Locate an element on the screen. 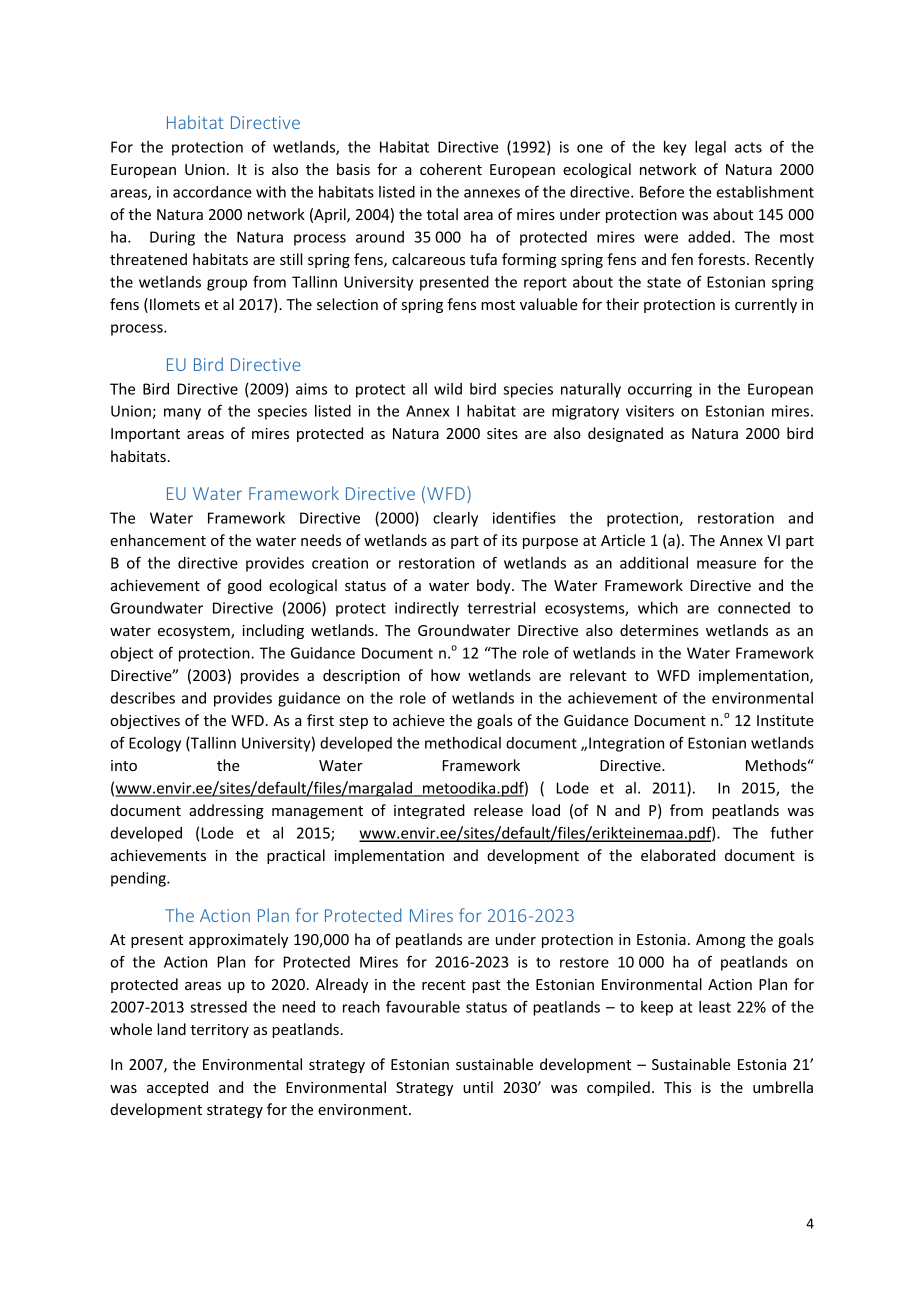 The image size is (924, 1308). occurring is located at coordinates (660, 390).
